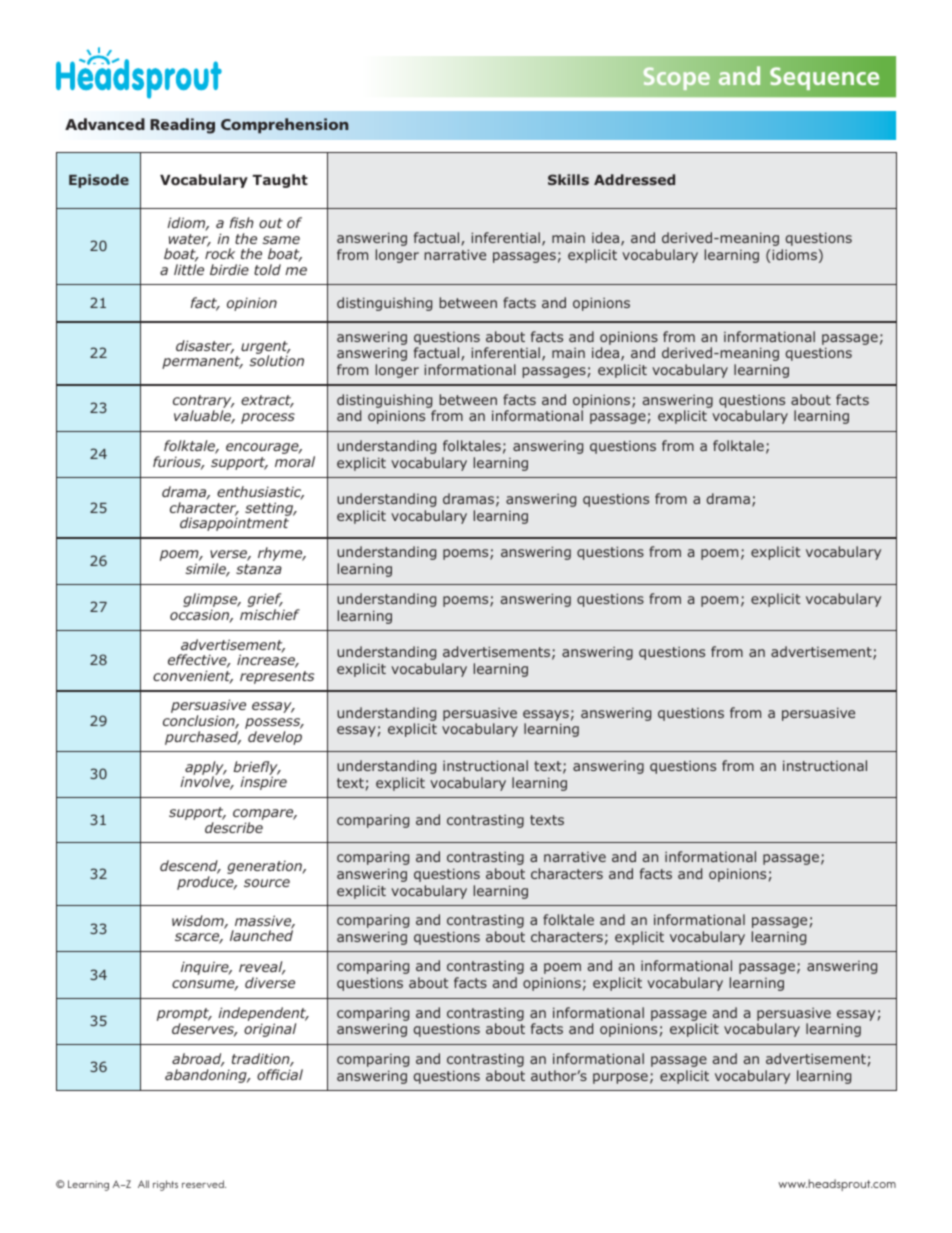  What do you see at coordinates (295, 461) in the document?
I see `moral` at bounding box center [295, 461].
